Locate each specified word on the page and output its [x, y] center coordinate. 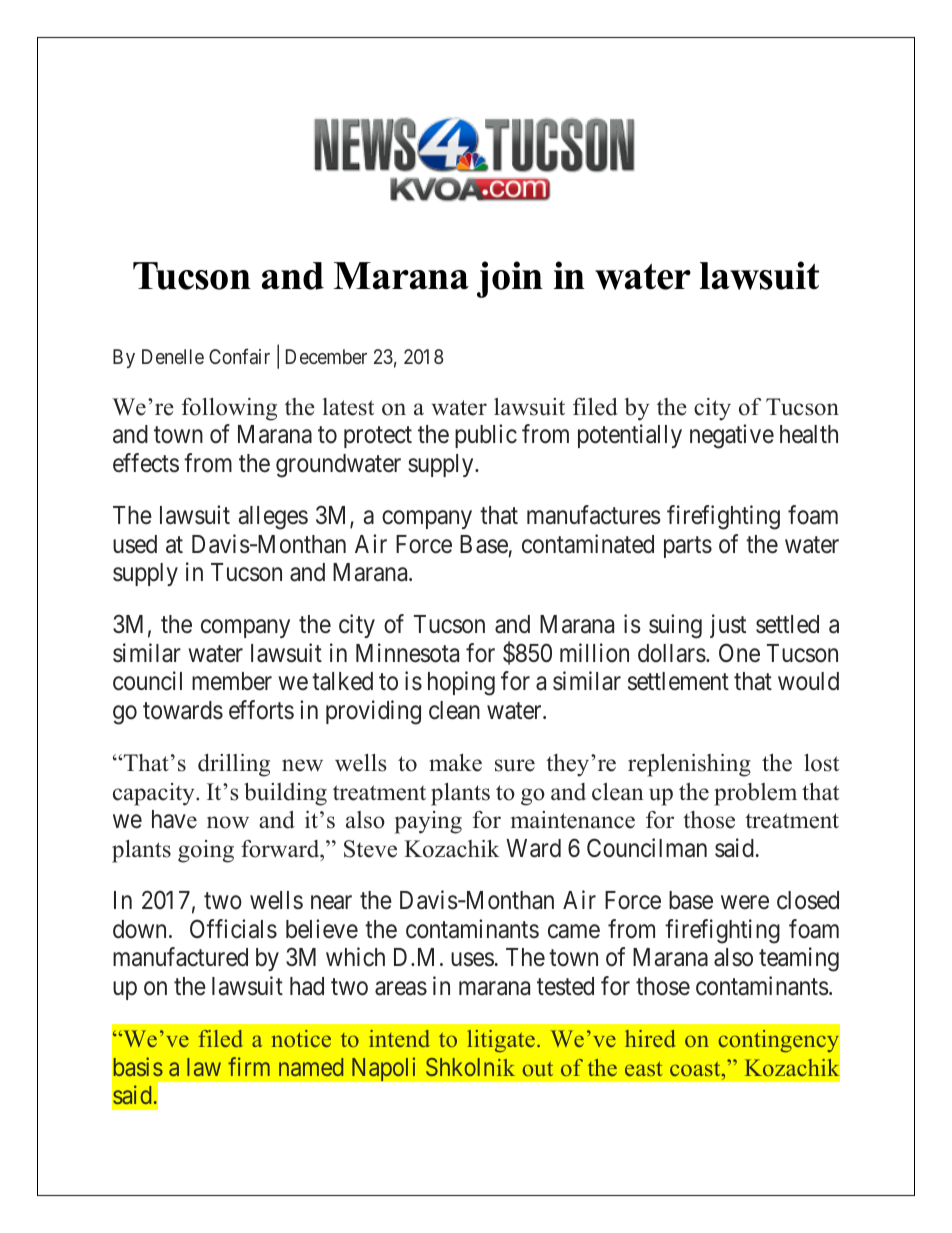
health [809, 434]
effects [146, 463]
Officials [233, 929]
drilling [234, 765]
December [326, 356]
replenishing [689, 765]
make [455, 763]
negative [732, 436]
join [510, 279]
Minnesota [407, 653]
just [728, 626]
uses [472, 960]
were [745, 903]
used [135, 544]
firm [249, 1066]
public [486, 436]
